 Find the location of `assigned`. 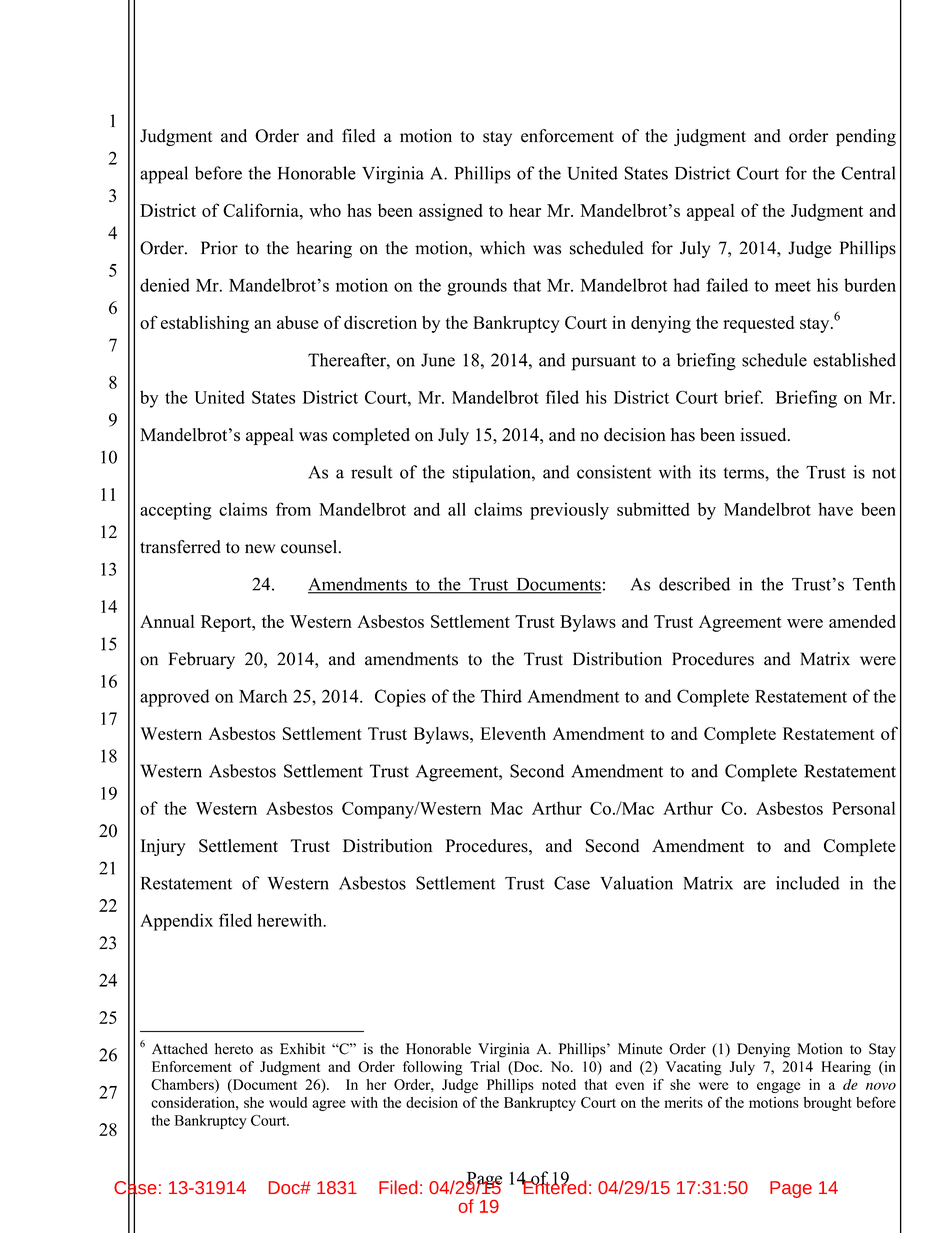

assigned is located at coordinates (451, 212).
